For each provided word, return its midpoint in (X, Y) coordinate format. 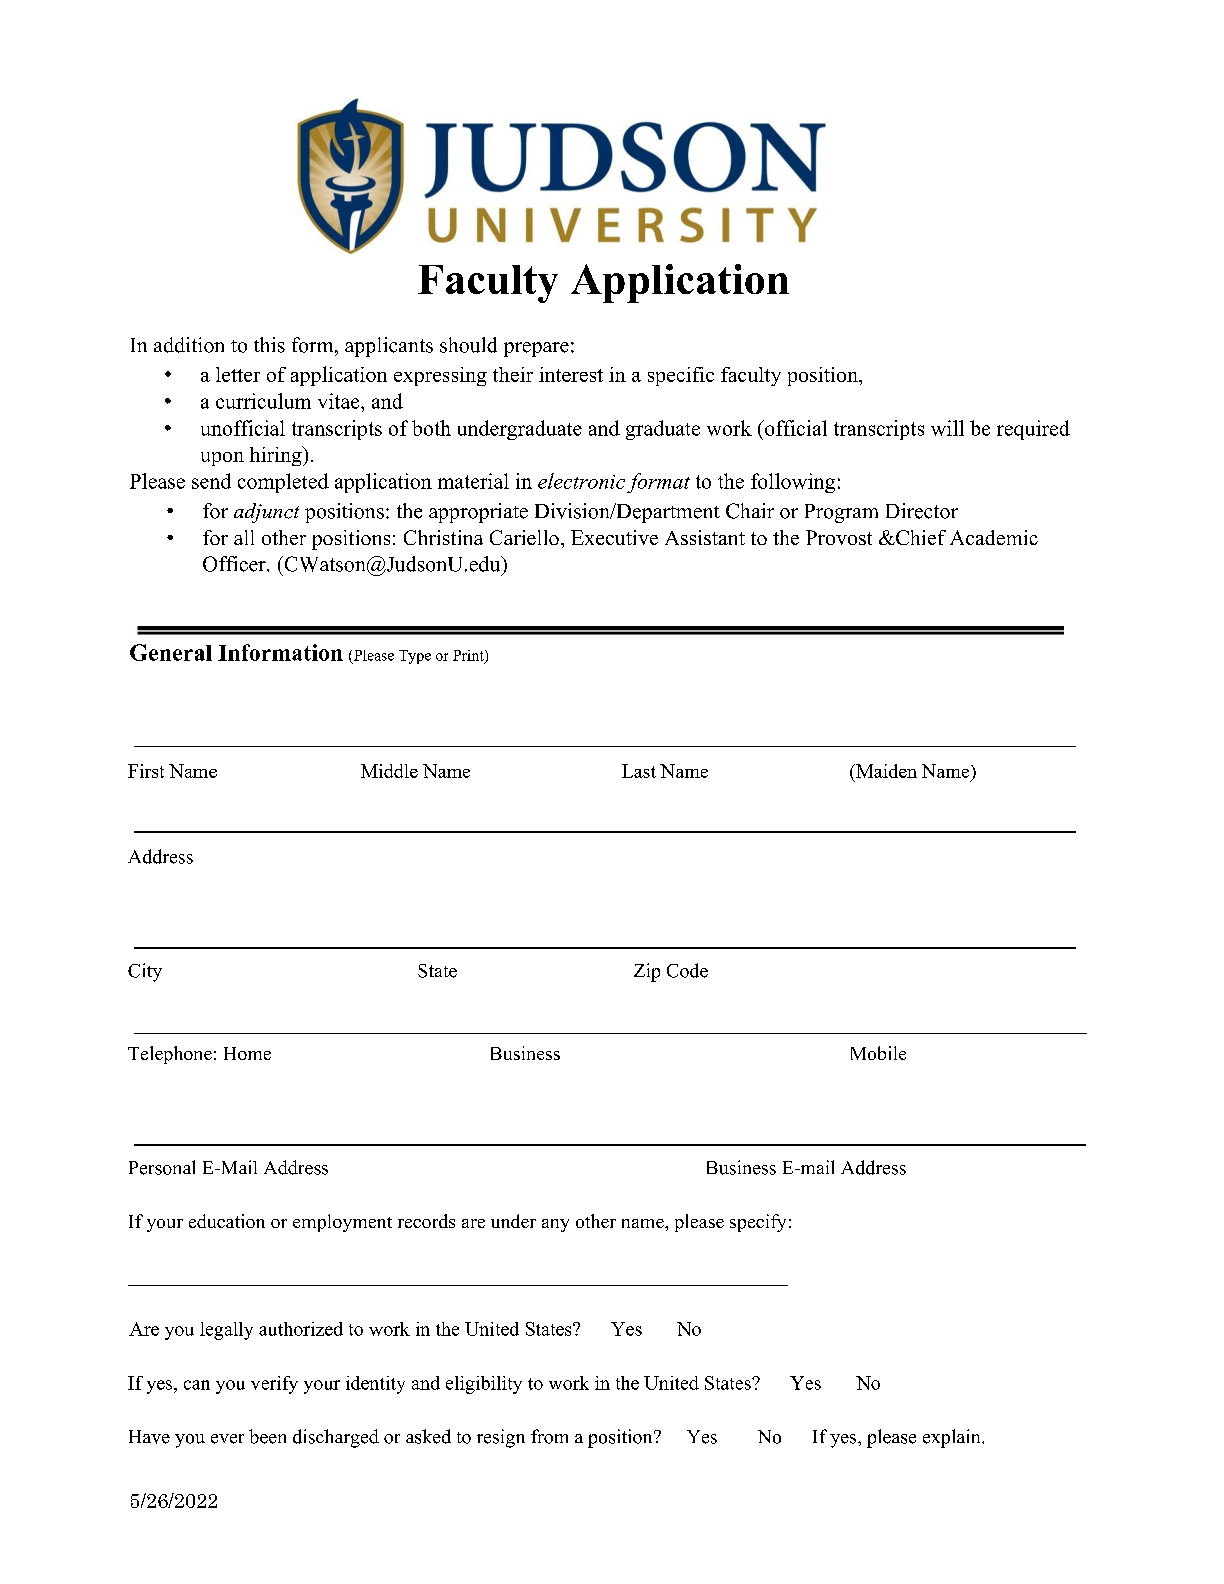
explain (953, 1438)
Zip (647, 972)
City (145, 972)
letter (238, 374)
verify (274, 1385)
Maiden (885, 771)
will (947, 428)
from (549, 1436)
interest (571, 374)
